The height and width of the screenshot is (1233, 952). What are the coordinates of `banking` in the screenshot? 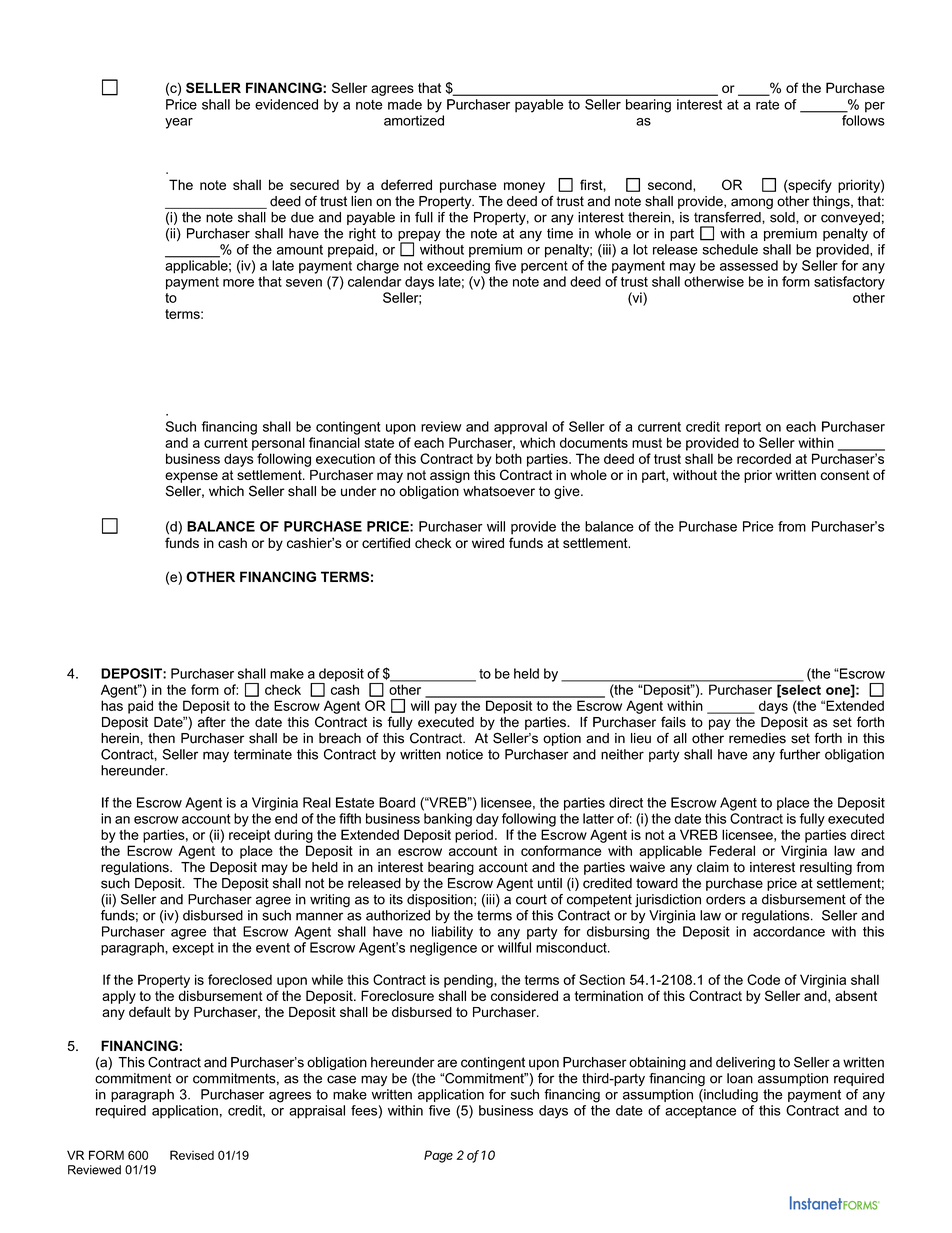 It's located at (448, 820).
